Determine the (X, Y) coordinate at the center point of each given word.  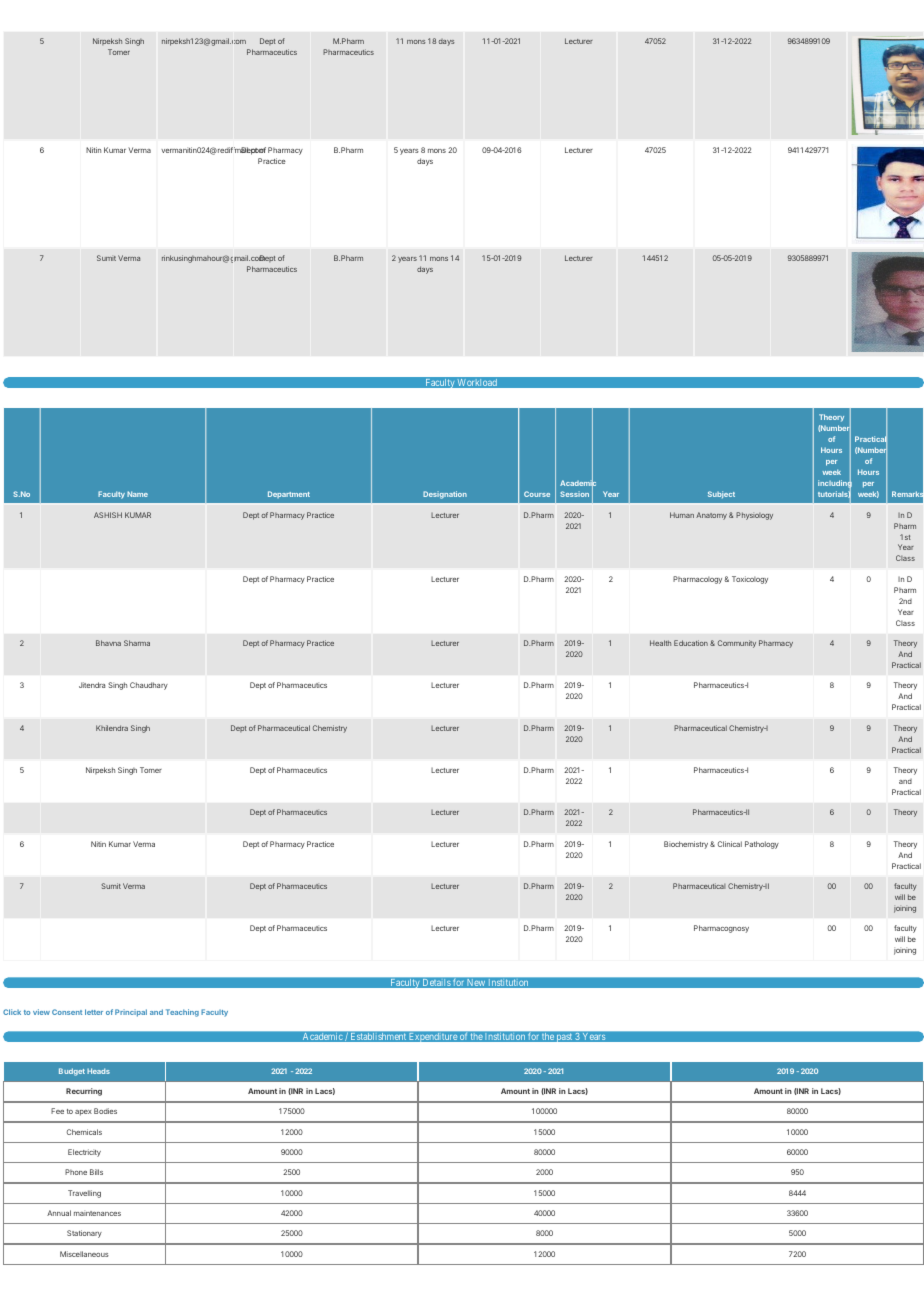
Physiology (754, 516)
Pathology (762, 845)
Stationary (84, 1234)
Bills (96, 1172)
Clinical (730, 844)
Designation (445, 495)
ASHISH (108, 515)
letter (94, 1012)
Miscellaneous (84, 1254)
